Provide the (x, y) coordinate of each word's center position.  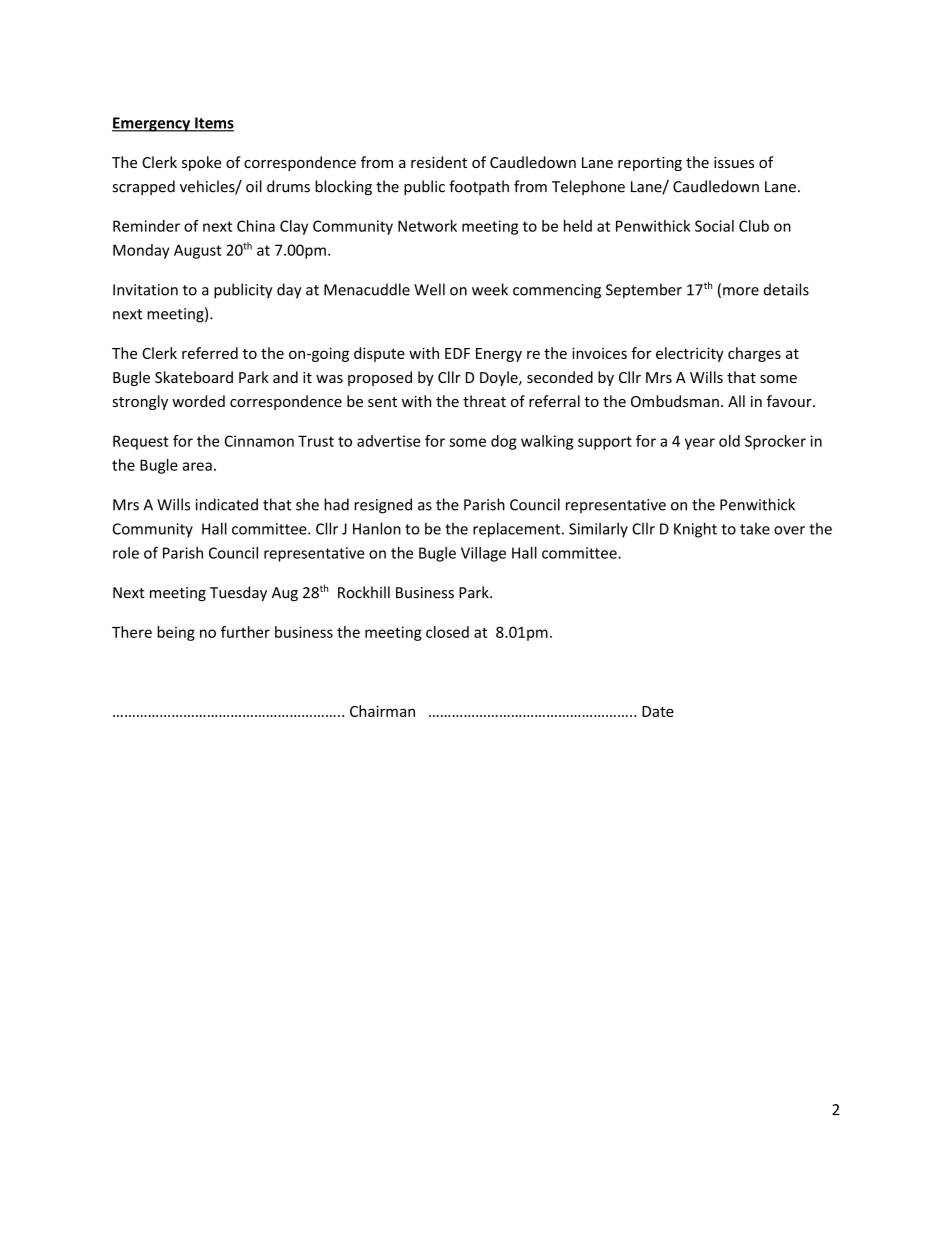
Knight (695, 530)
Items (213, 124)
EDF (457, 353)
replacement (518, 530)
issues (734, 162)
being (176, 633)
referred (210, 353)
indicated (227, 504)
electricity (690, 354)
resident (439, 162)
